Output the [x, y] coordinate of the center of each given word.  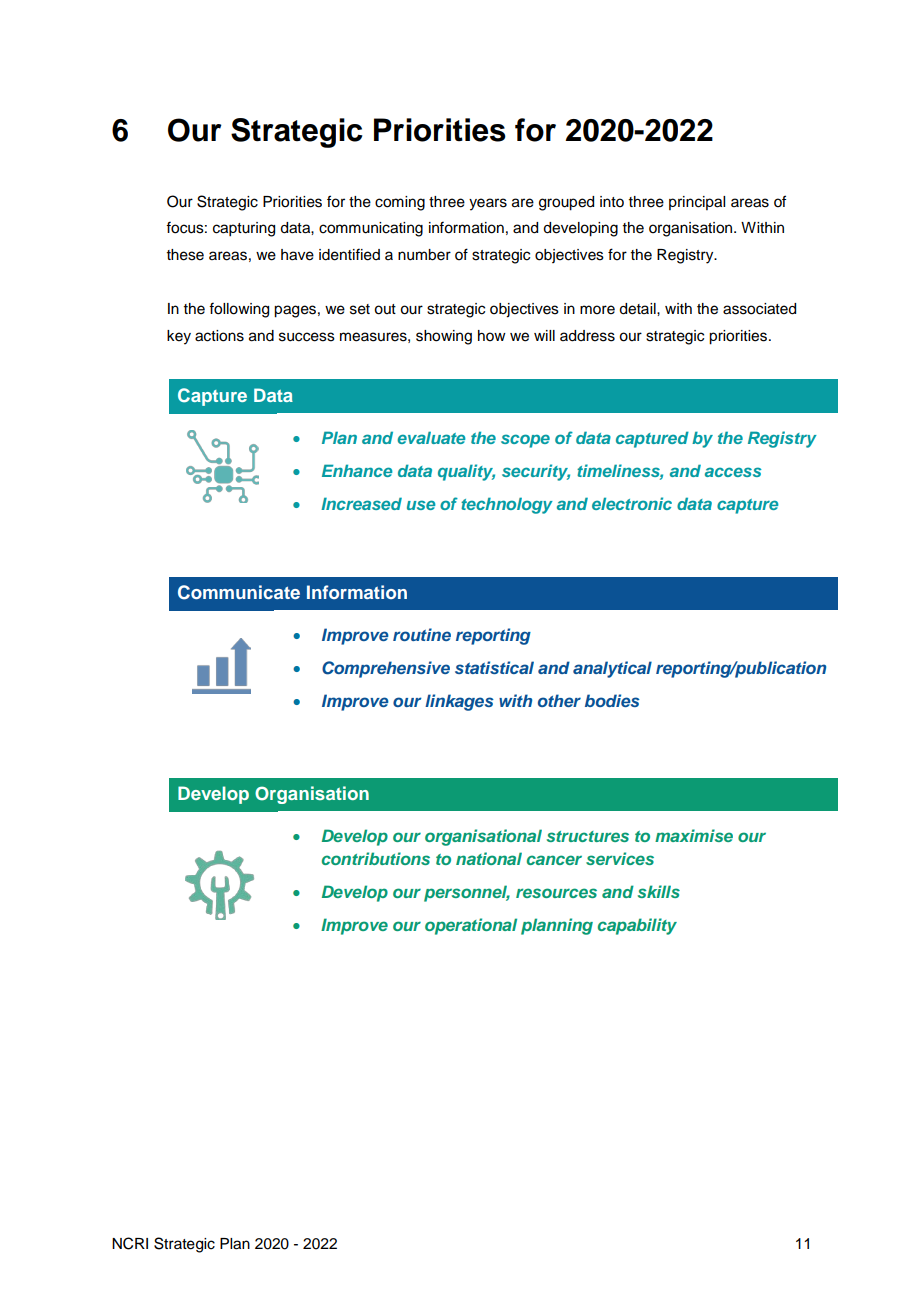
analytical [612, 669]
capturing [244, 229]
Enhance [357, 470]
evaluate [431, 437]
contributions [376, 858]
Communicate [239, 592]
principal [697, 203]
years [488, 204]
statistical [494, 667]
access [733, 472]
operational [471, 926]
